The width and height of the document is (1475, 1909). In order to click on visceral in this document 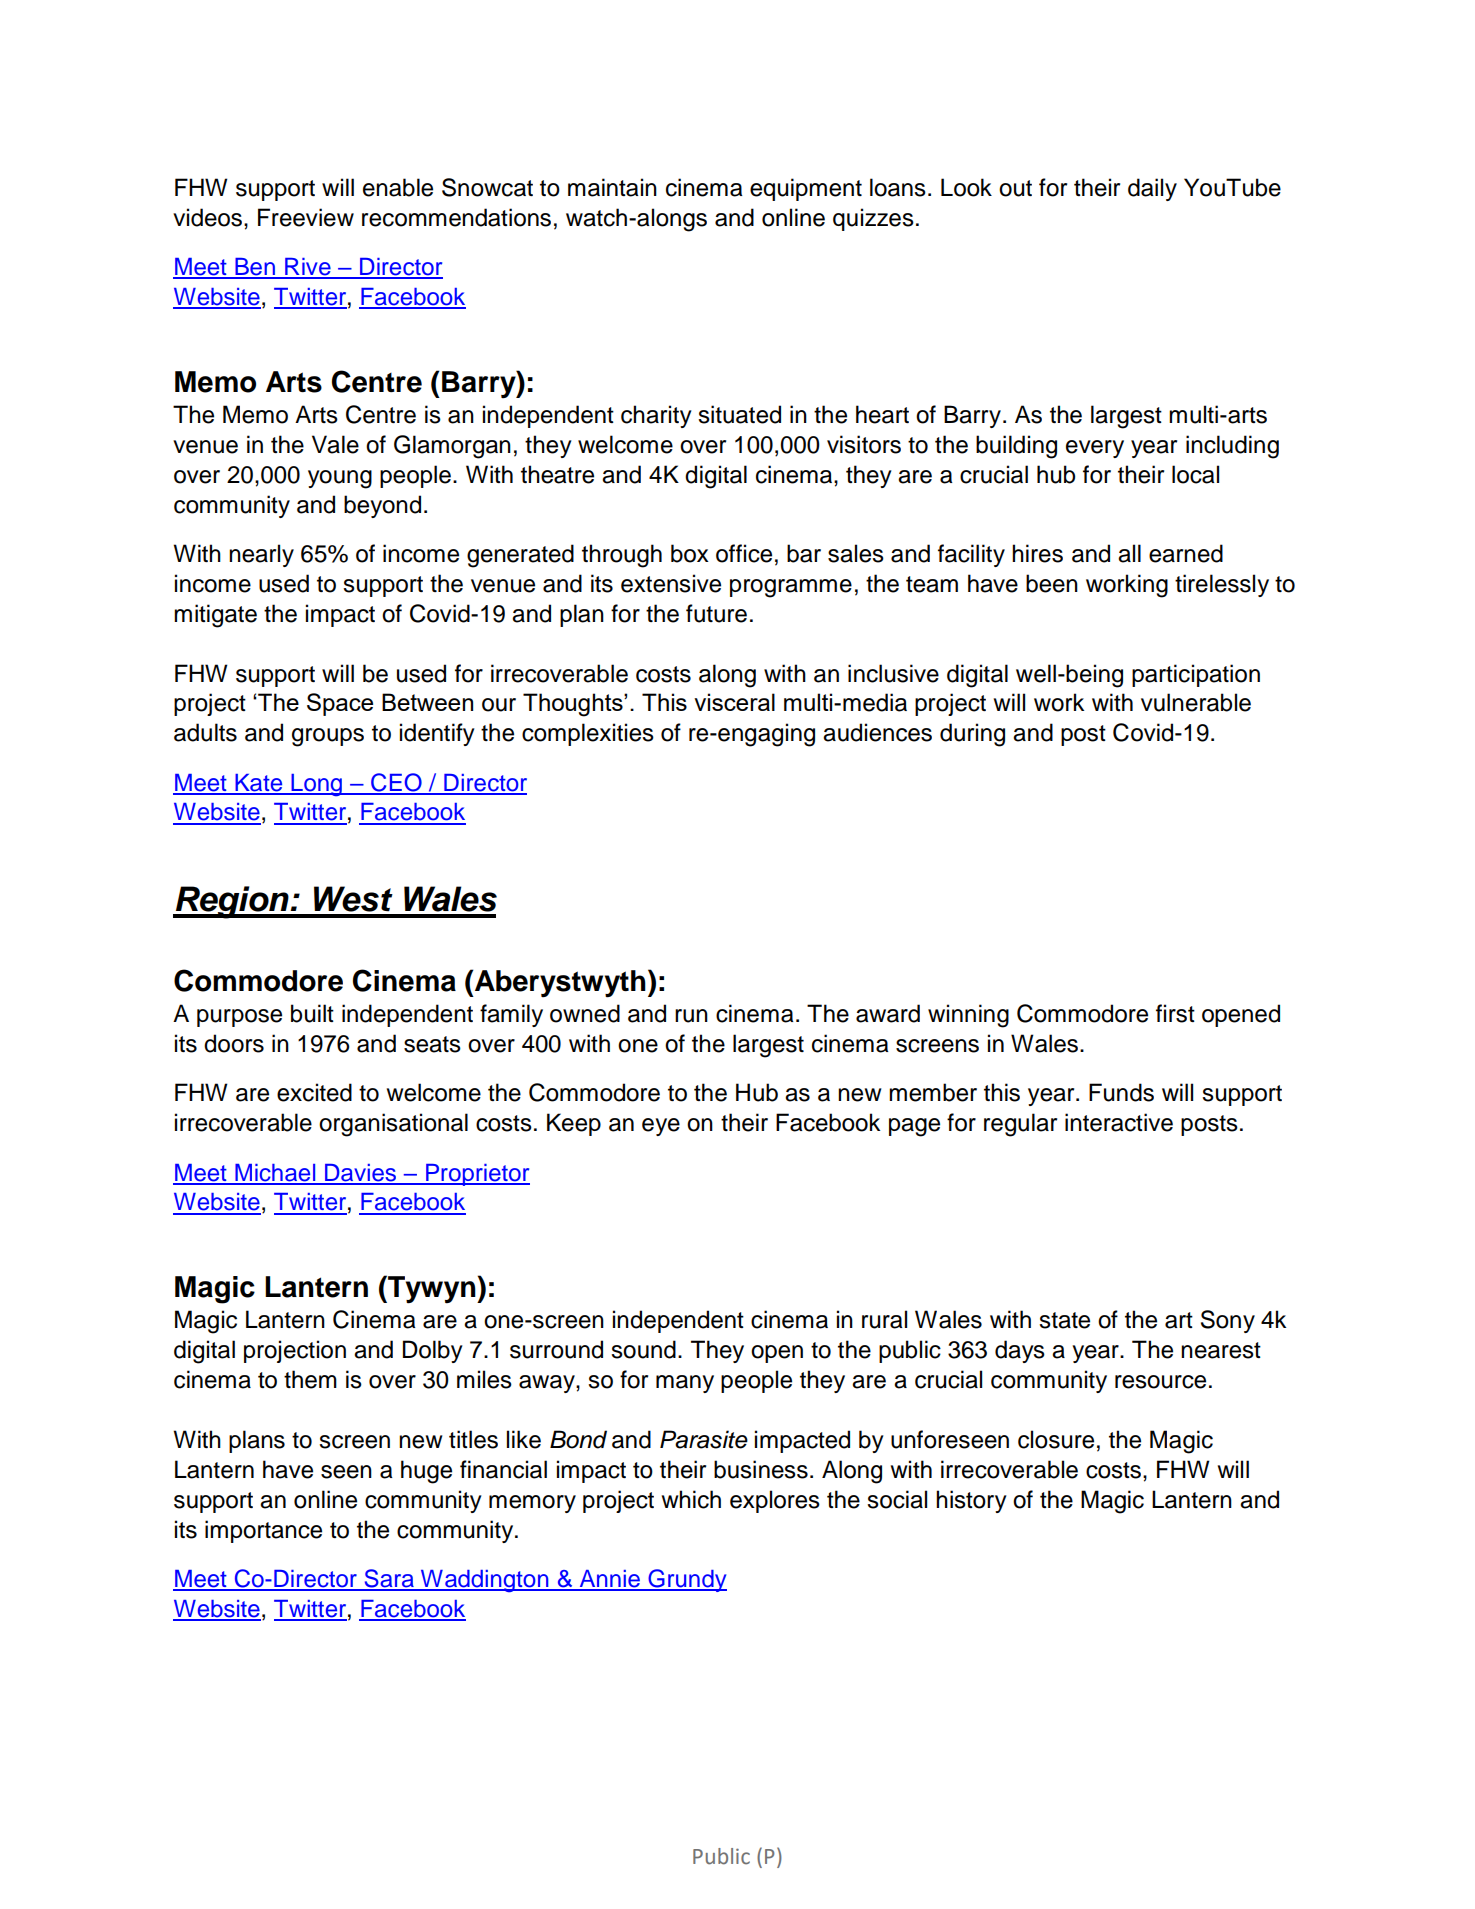, I will do `click(734, 702)`.
